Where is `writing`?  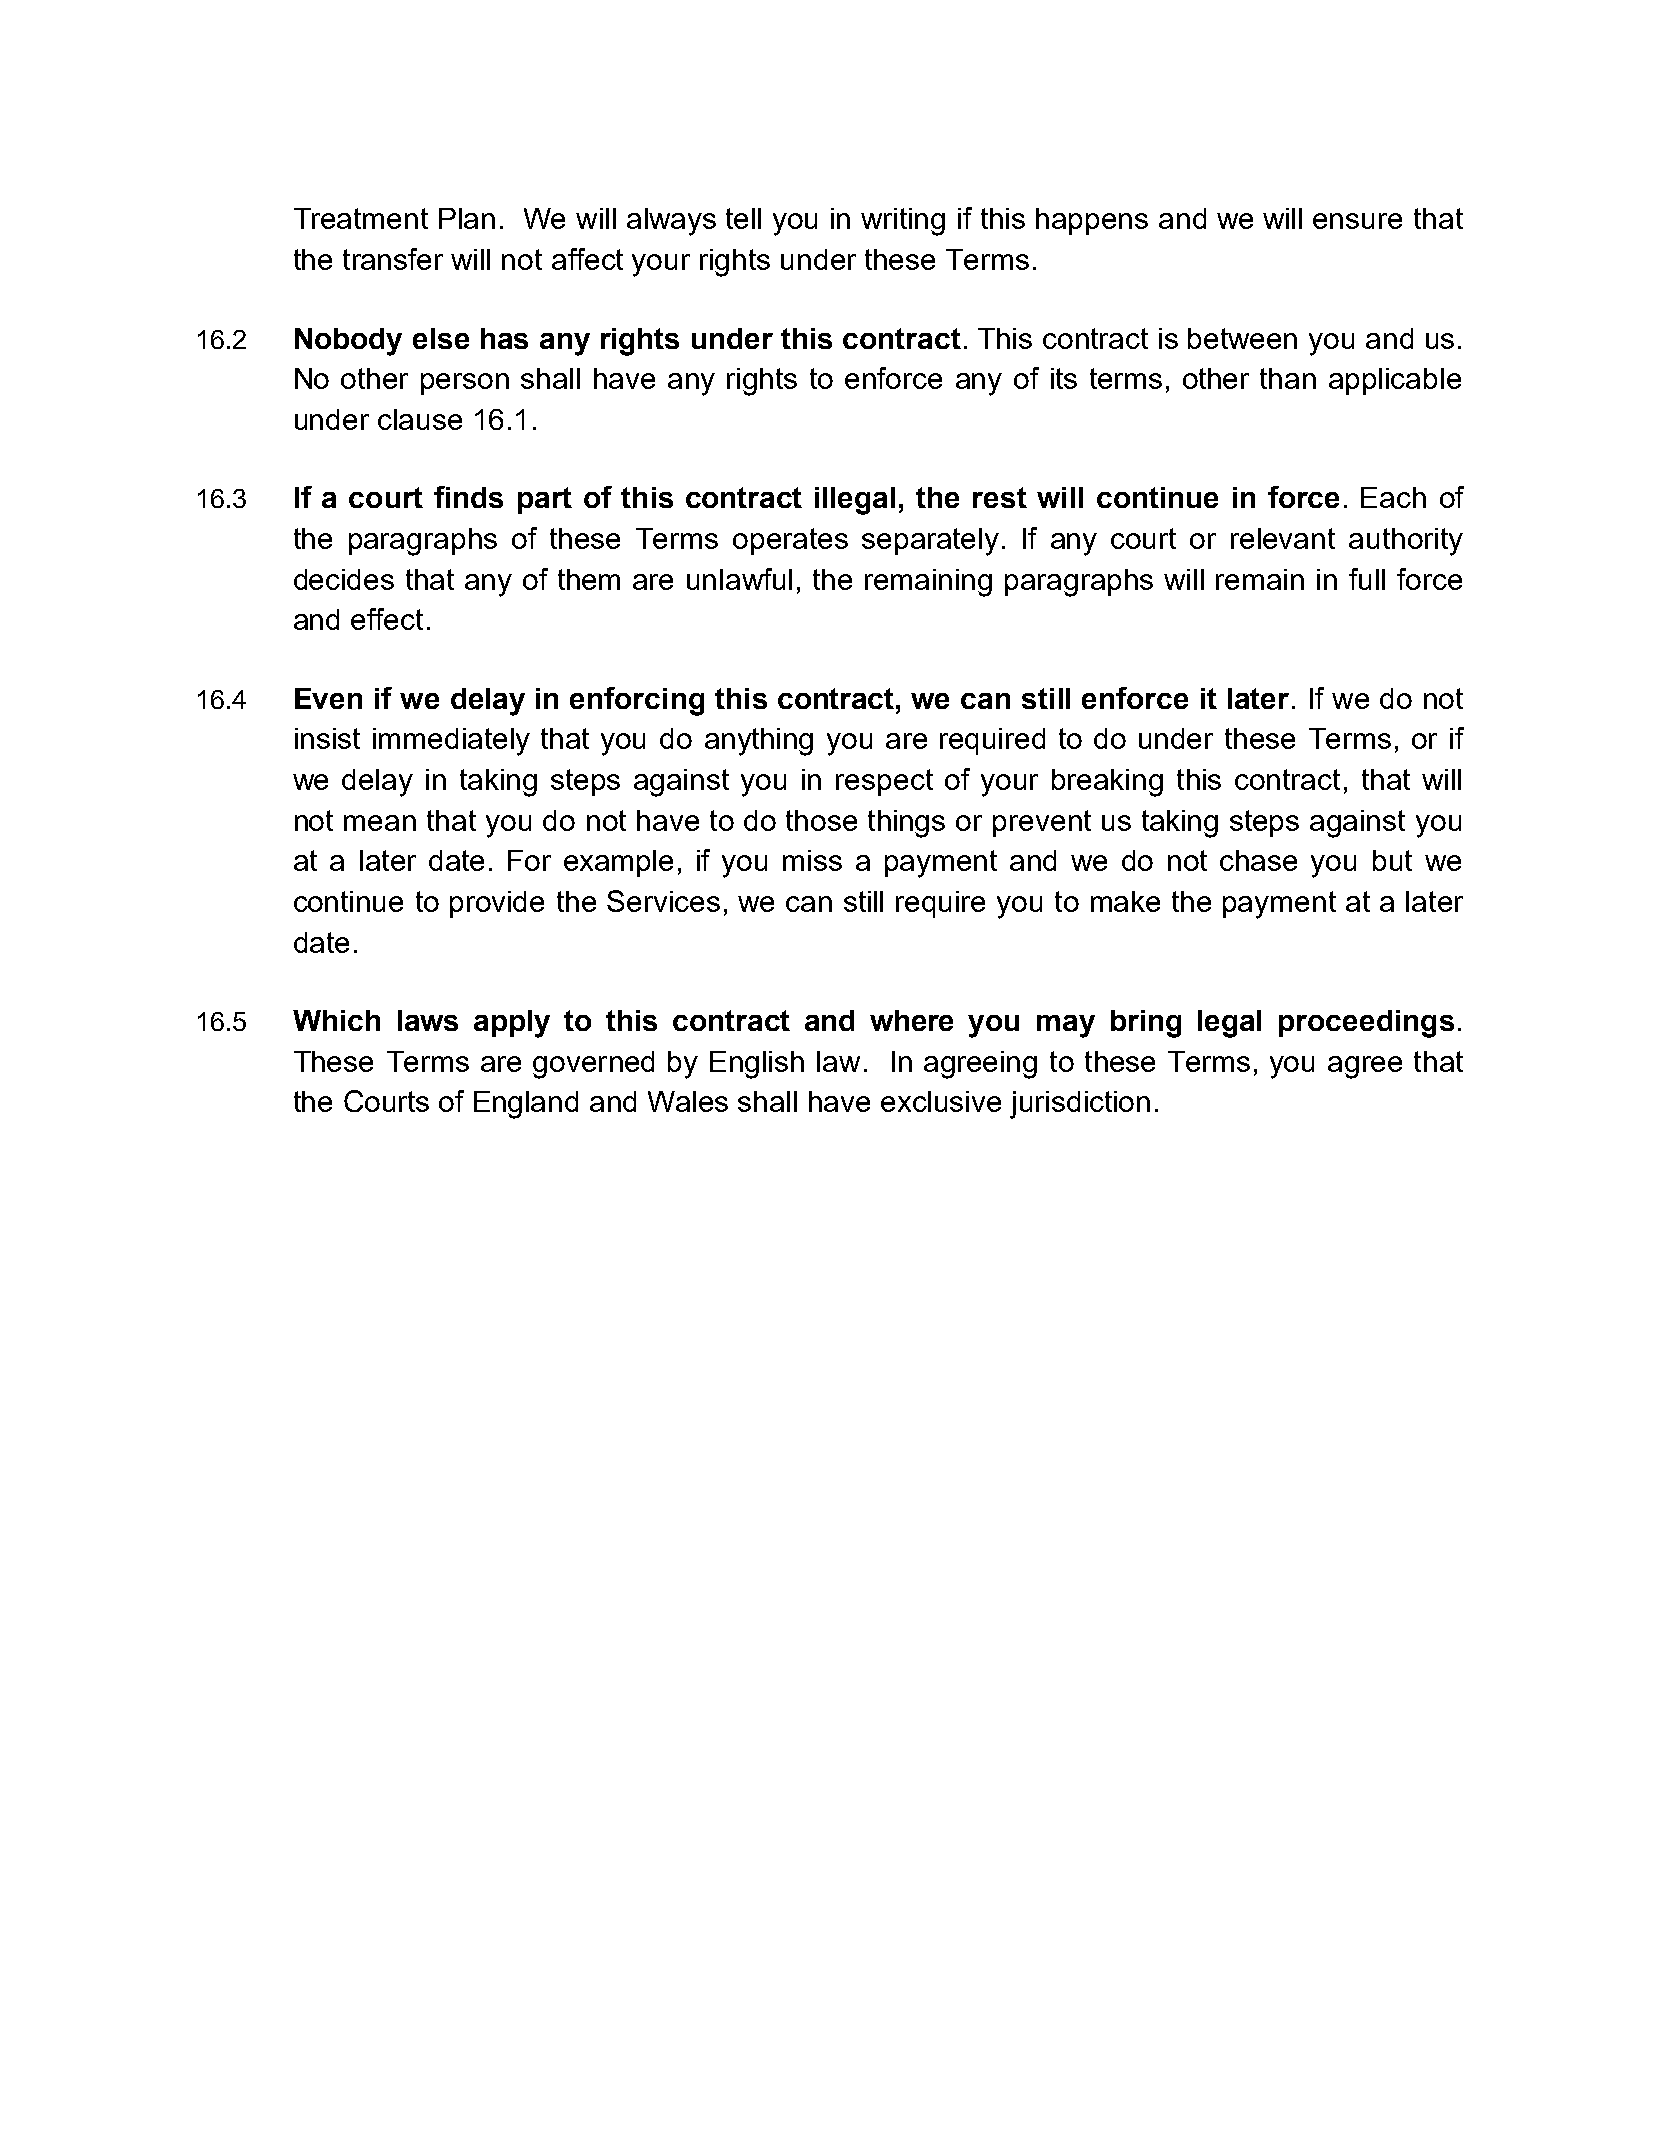
writing is located at coordinates (903, 222).
